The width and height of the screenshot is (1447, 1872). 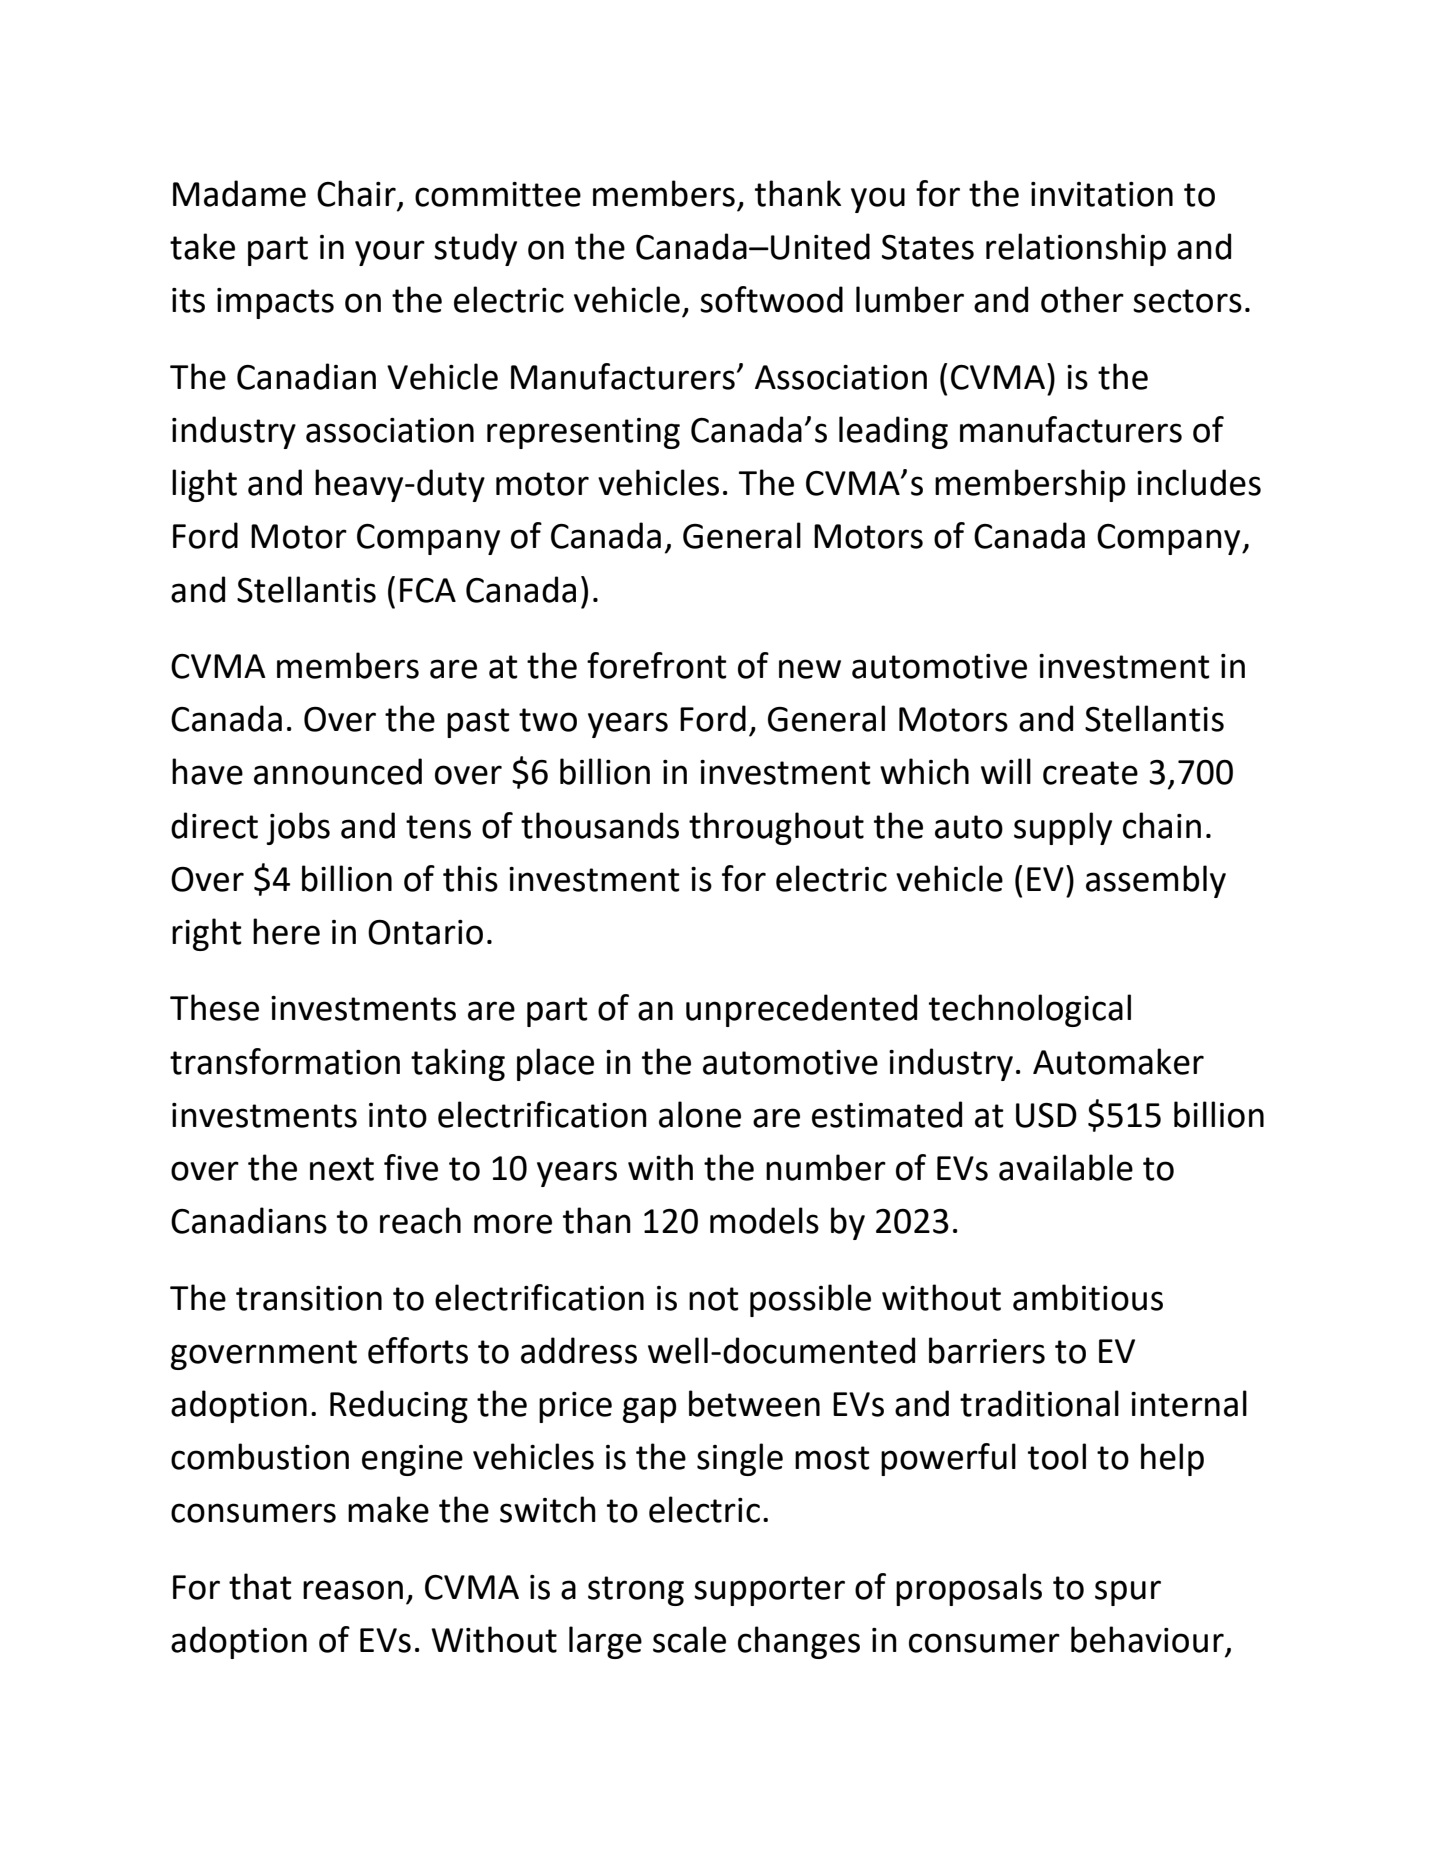 I want to click on relationship, so click(x=1076, y=249).
